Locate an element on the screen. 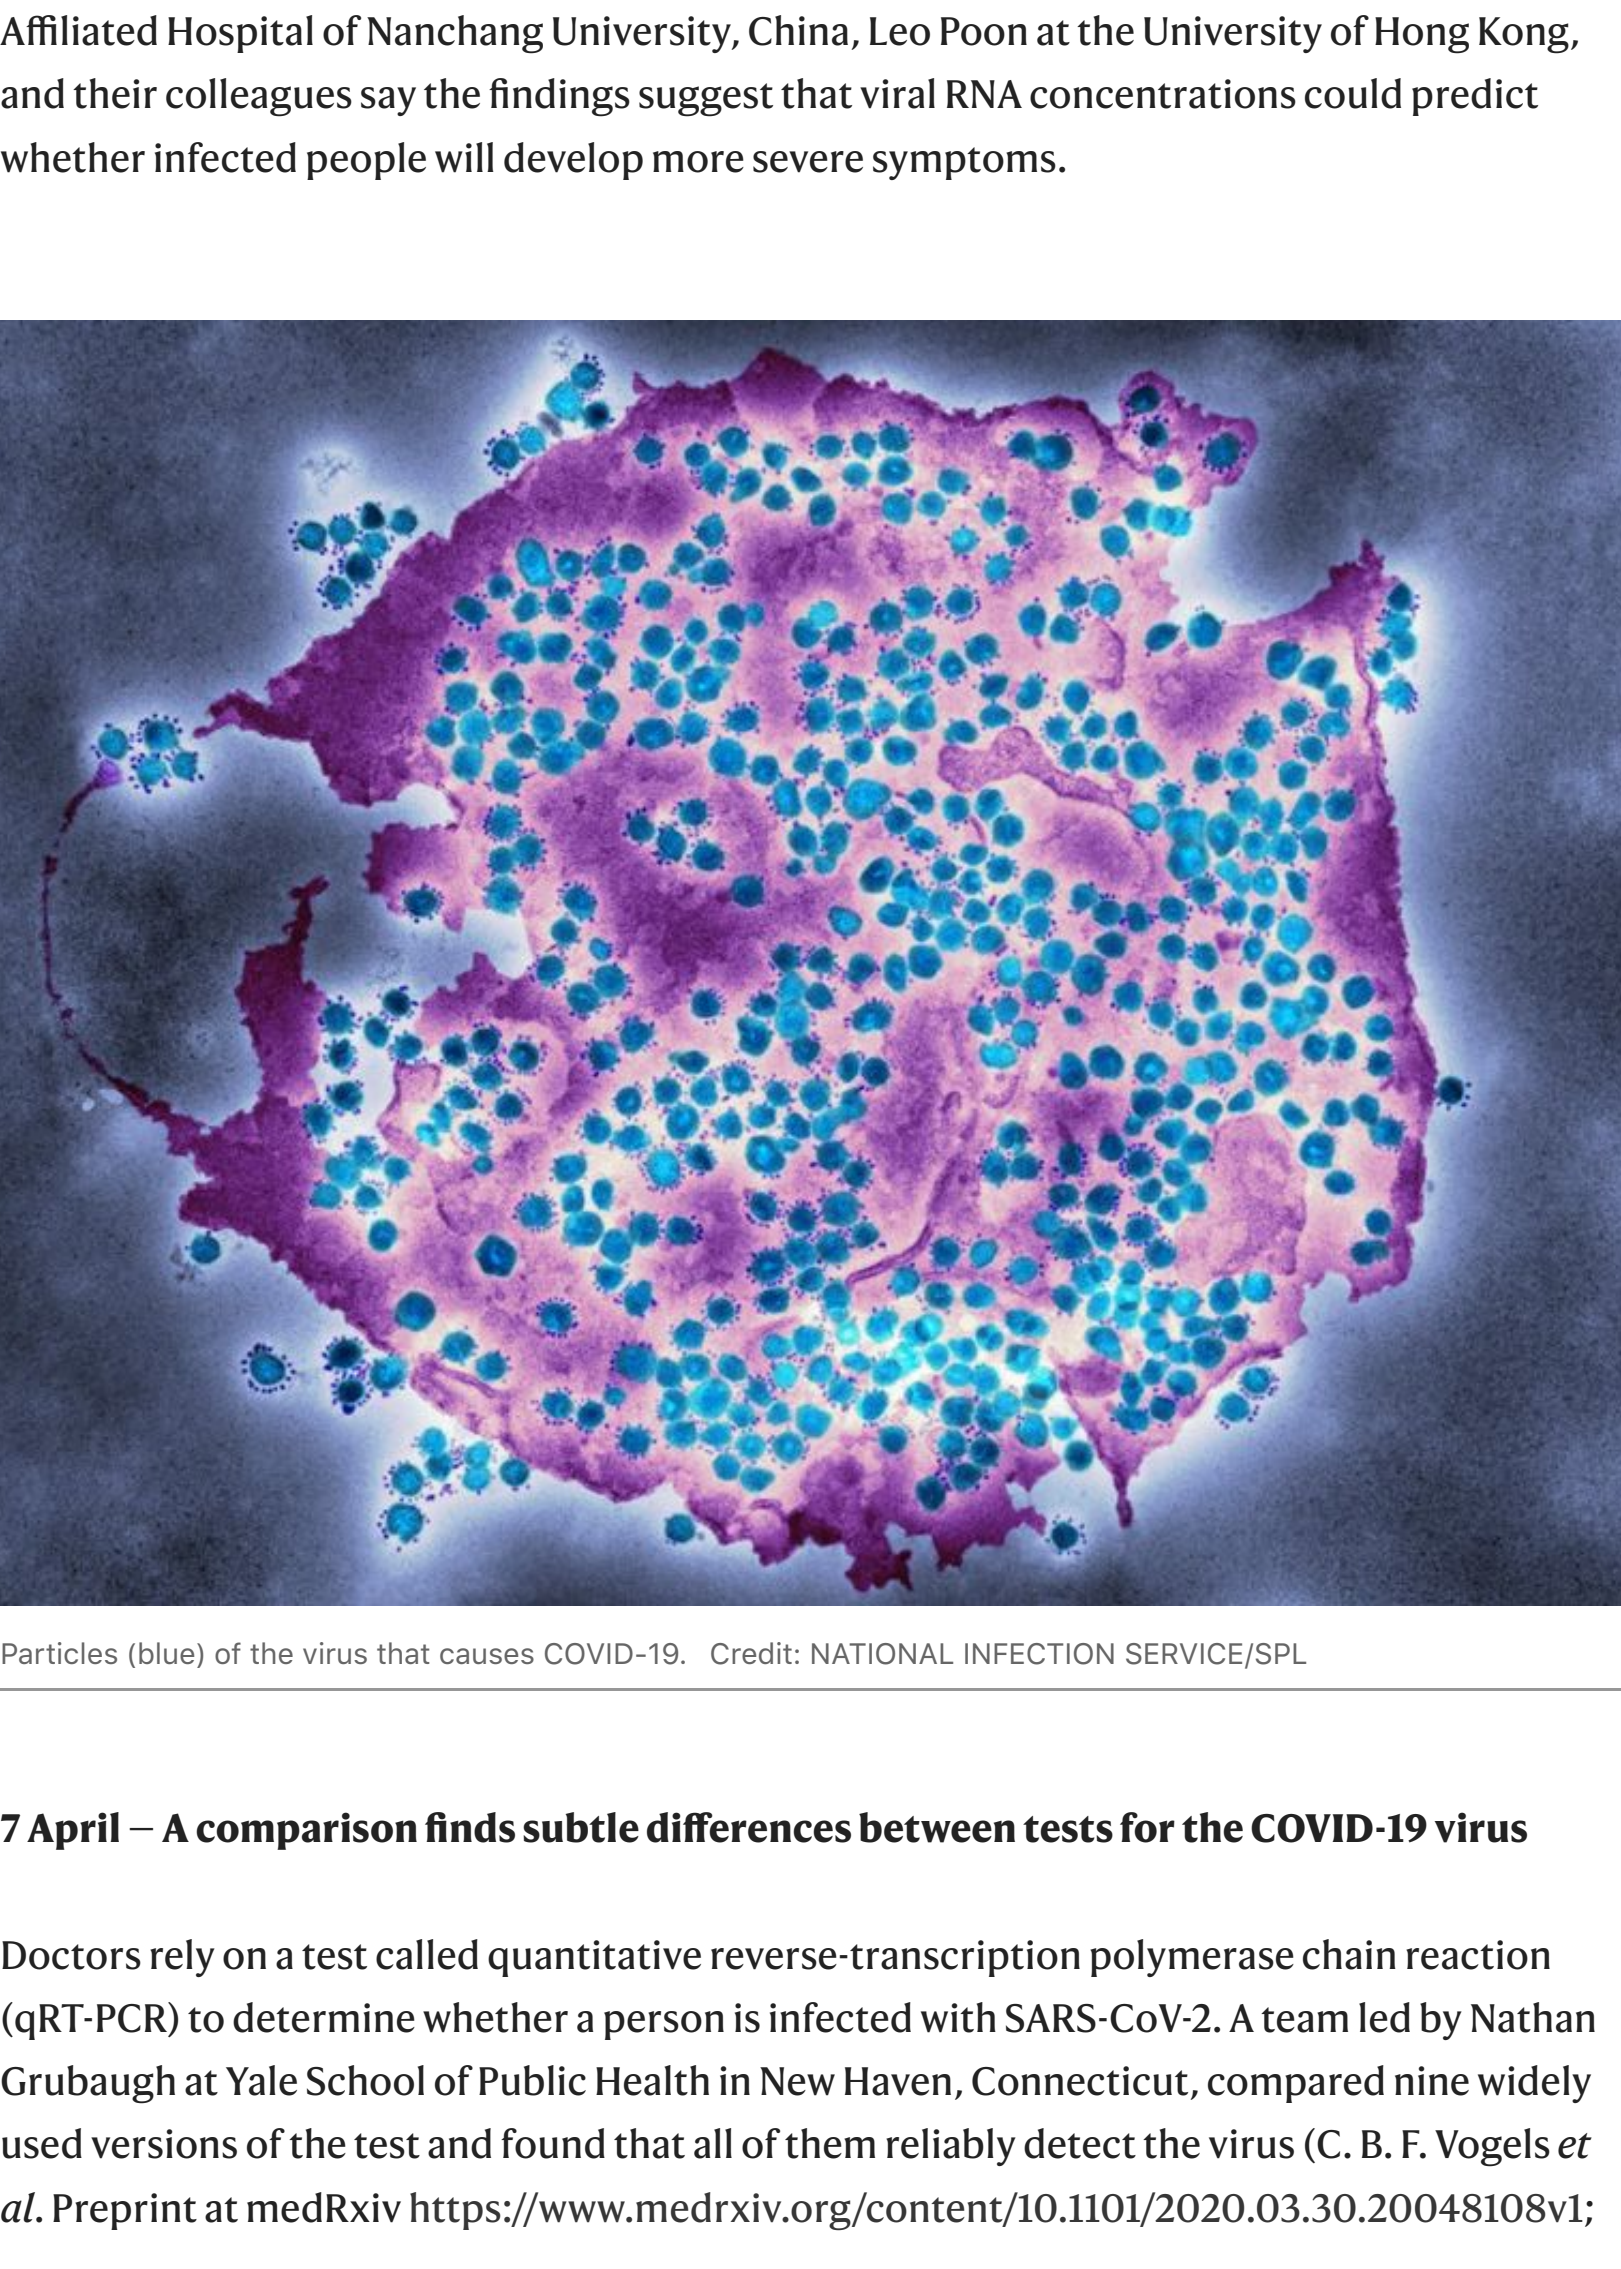 This screenshot has width=1621, height=2269. for is located at coordinates (1147, 1827).
